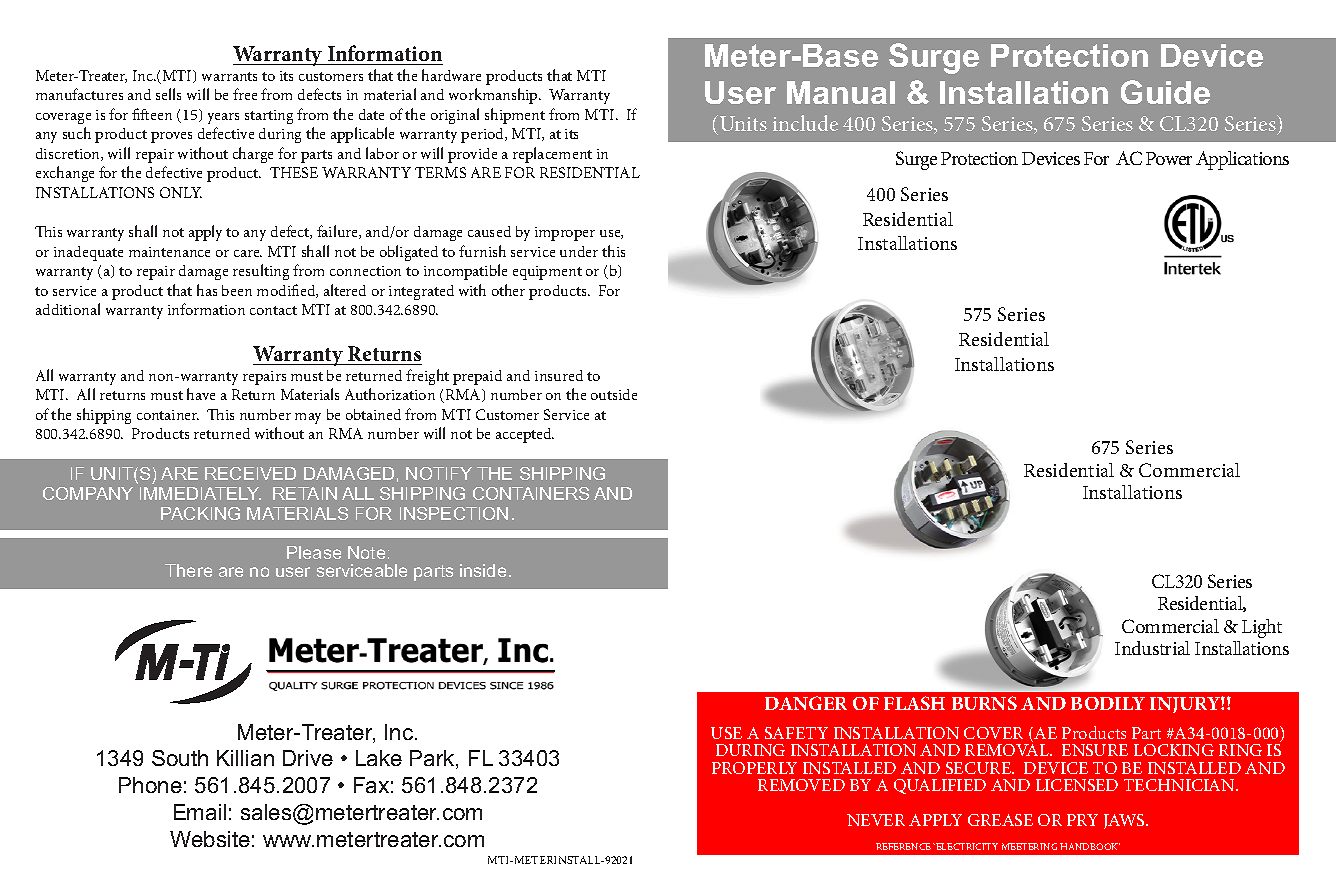 The height and width of the page is (896, 1336). Describe the element at coordinates (1262, 628) in the page. I see `Light` at that location.
